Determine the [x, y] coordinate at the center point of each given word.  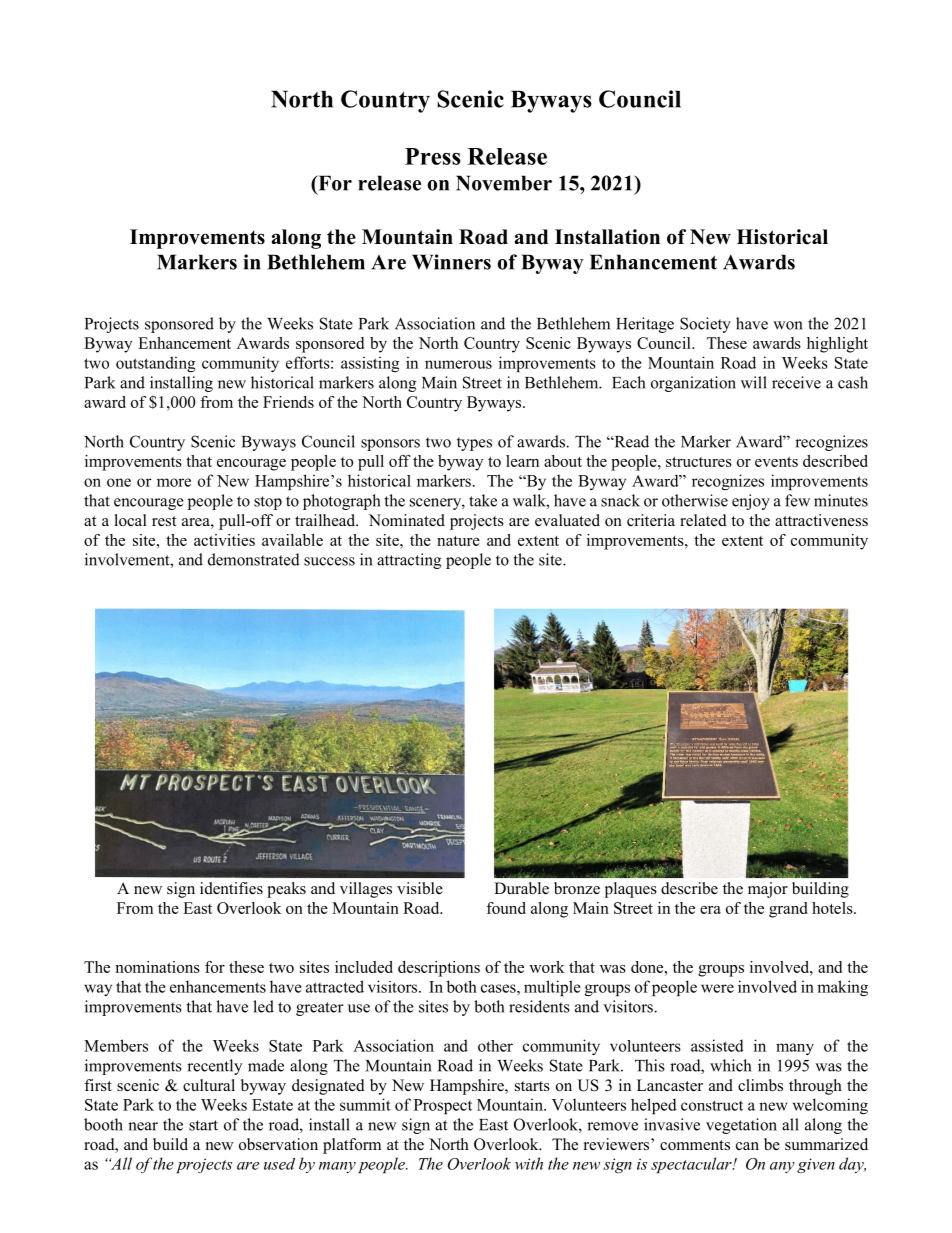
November [504, 183]
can [747, 1146]
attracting [409, 561]
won [788, 325]
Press [433, 156]
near [143, 1126]
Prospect [443, 1106]
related [703, 520]
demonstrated [254, 559]
